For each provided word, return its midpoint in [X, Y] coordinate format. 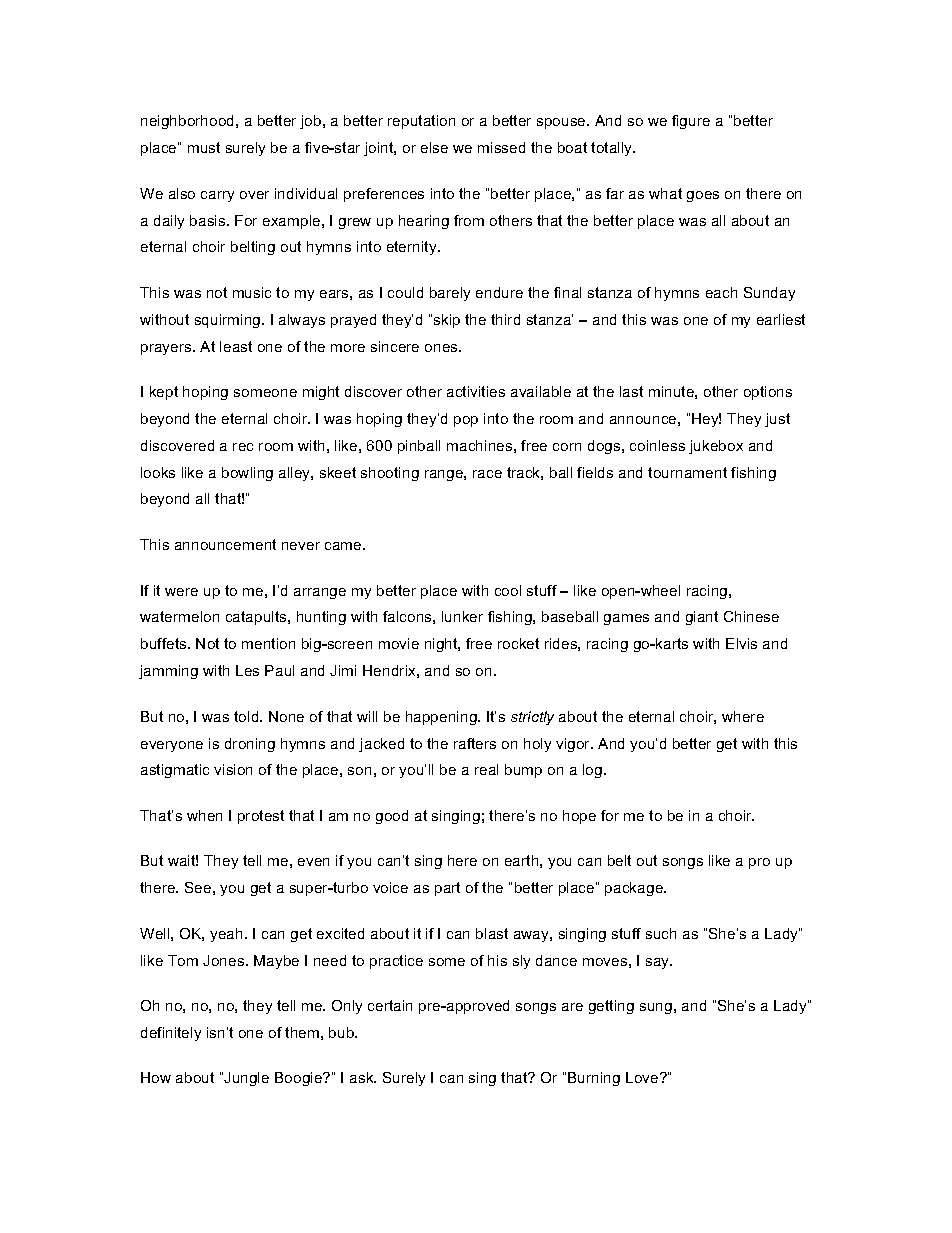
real [486, 769]
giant [702, 618]
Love [643, 1077]
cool [508, 590]
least [236, 346]
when [204, 815]
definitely [171, 1034]
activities [476, 391]
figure [691, 122]
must [204, 147]
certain [390, 1005]
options [768, 393]
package [635, 889]
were [181, 592]
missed [501, 147]
